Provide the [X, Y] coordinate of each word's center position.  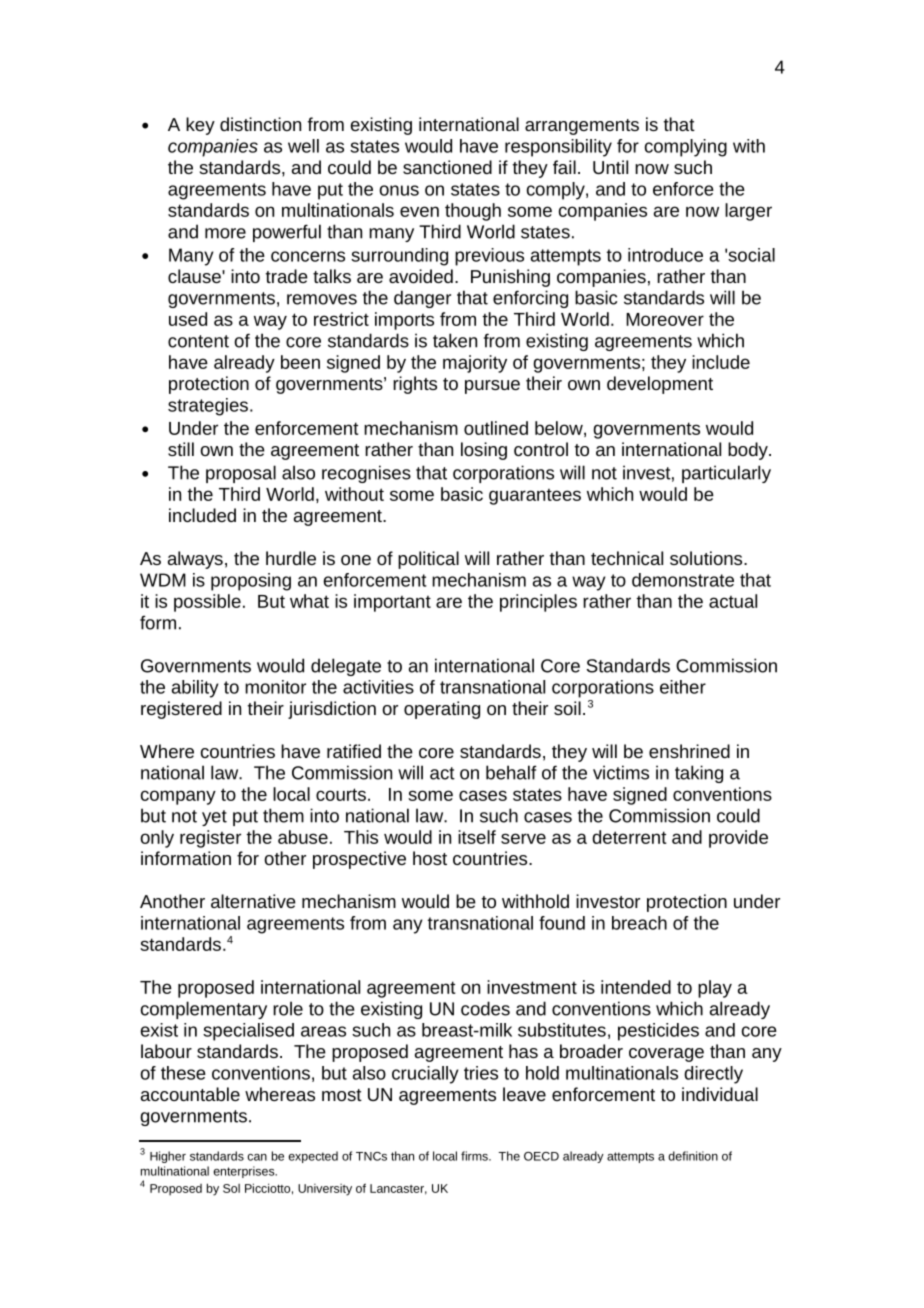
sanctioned [447, 167]
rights [415, 385]
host [430, 858]
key [200, 126]
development [660, 385]
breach [639, 923]
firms [475, 1156]
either [683, 687]
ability [195, 689]
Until [610, 167]
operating [442, 710]
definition [693, 1156]
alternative [253, 901]
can [257, 1157]
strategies [208, 407]
